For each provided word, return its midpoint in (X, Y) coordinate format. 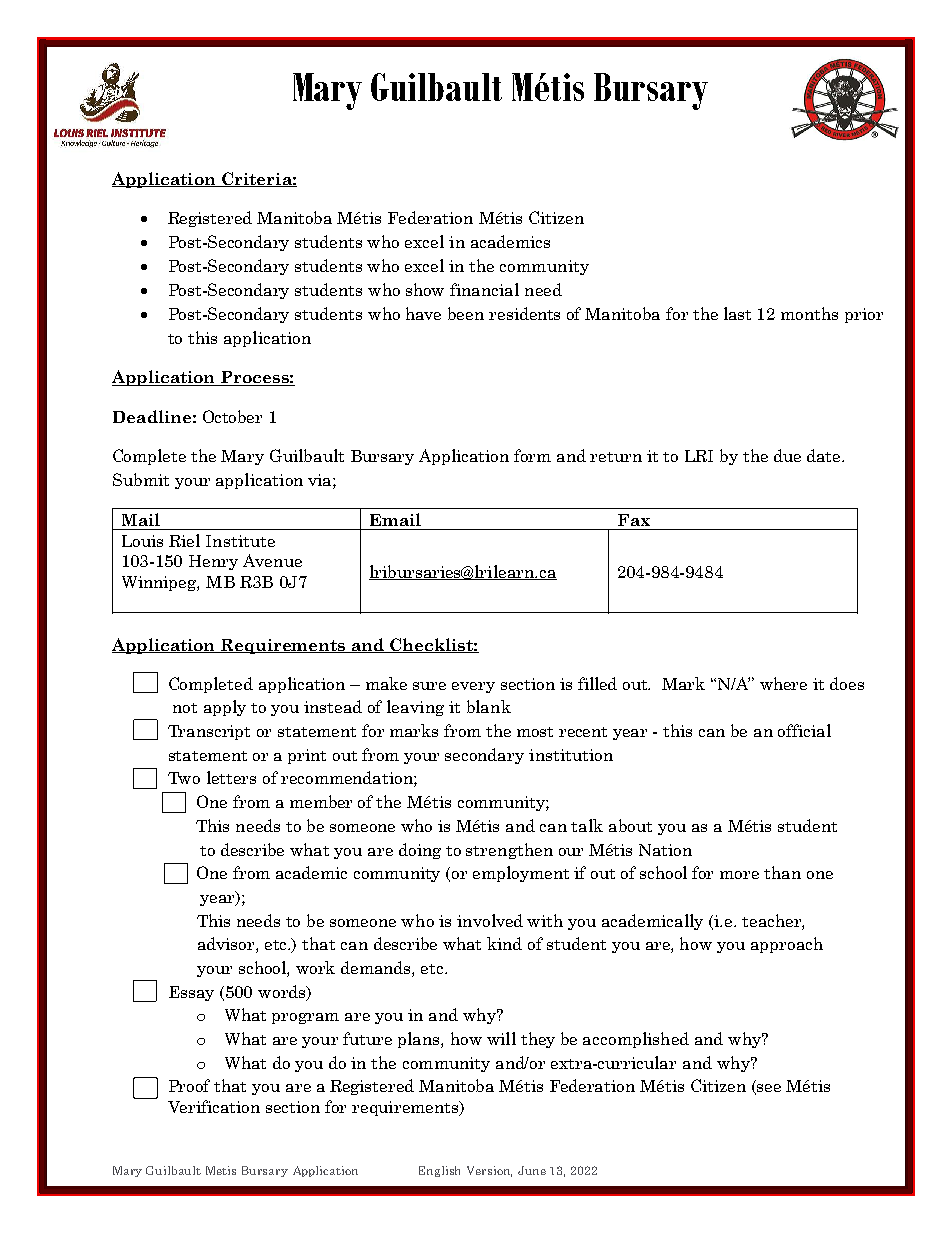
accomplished (636, 1040)
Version (489, 1171)
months (809, 313)
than (782, 872)
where (783, 683)
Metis (221, 1170)
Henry (213, 562)
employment (521, 874)
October (232, 416)
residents (524, 313)
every (473, 687)
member (321, 801)
